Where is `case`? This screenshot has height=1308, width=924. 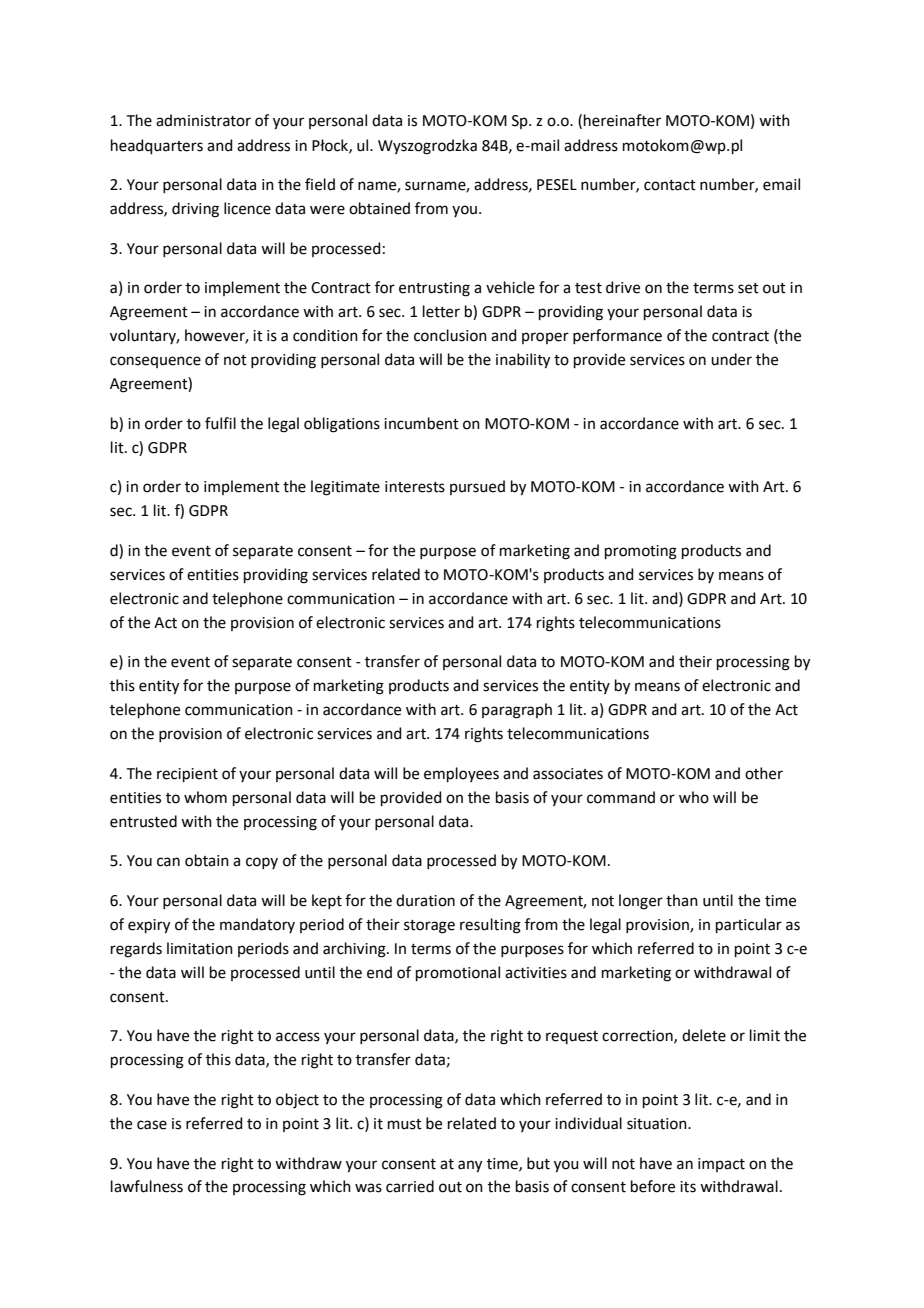 case is located at coordinates (152, 1125).
